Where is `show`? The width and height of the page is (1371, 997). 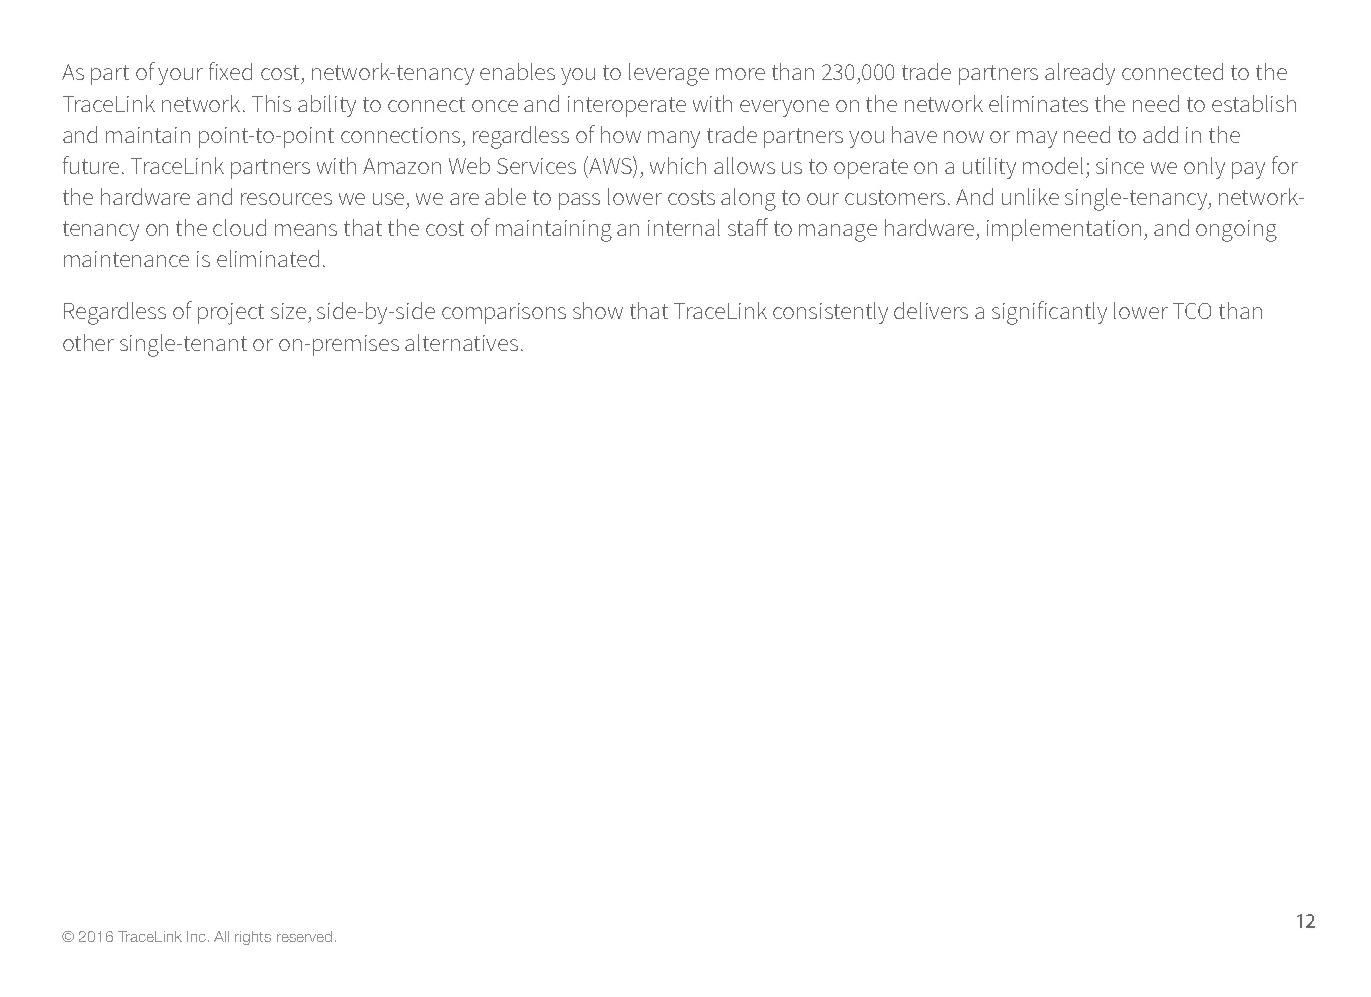
show is located at coordinates (598, 310).
